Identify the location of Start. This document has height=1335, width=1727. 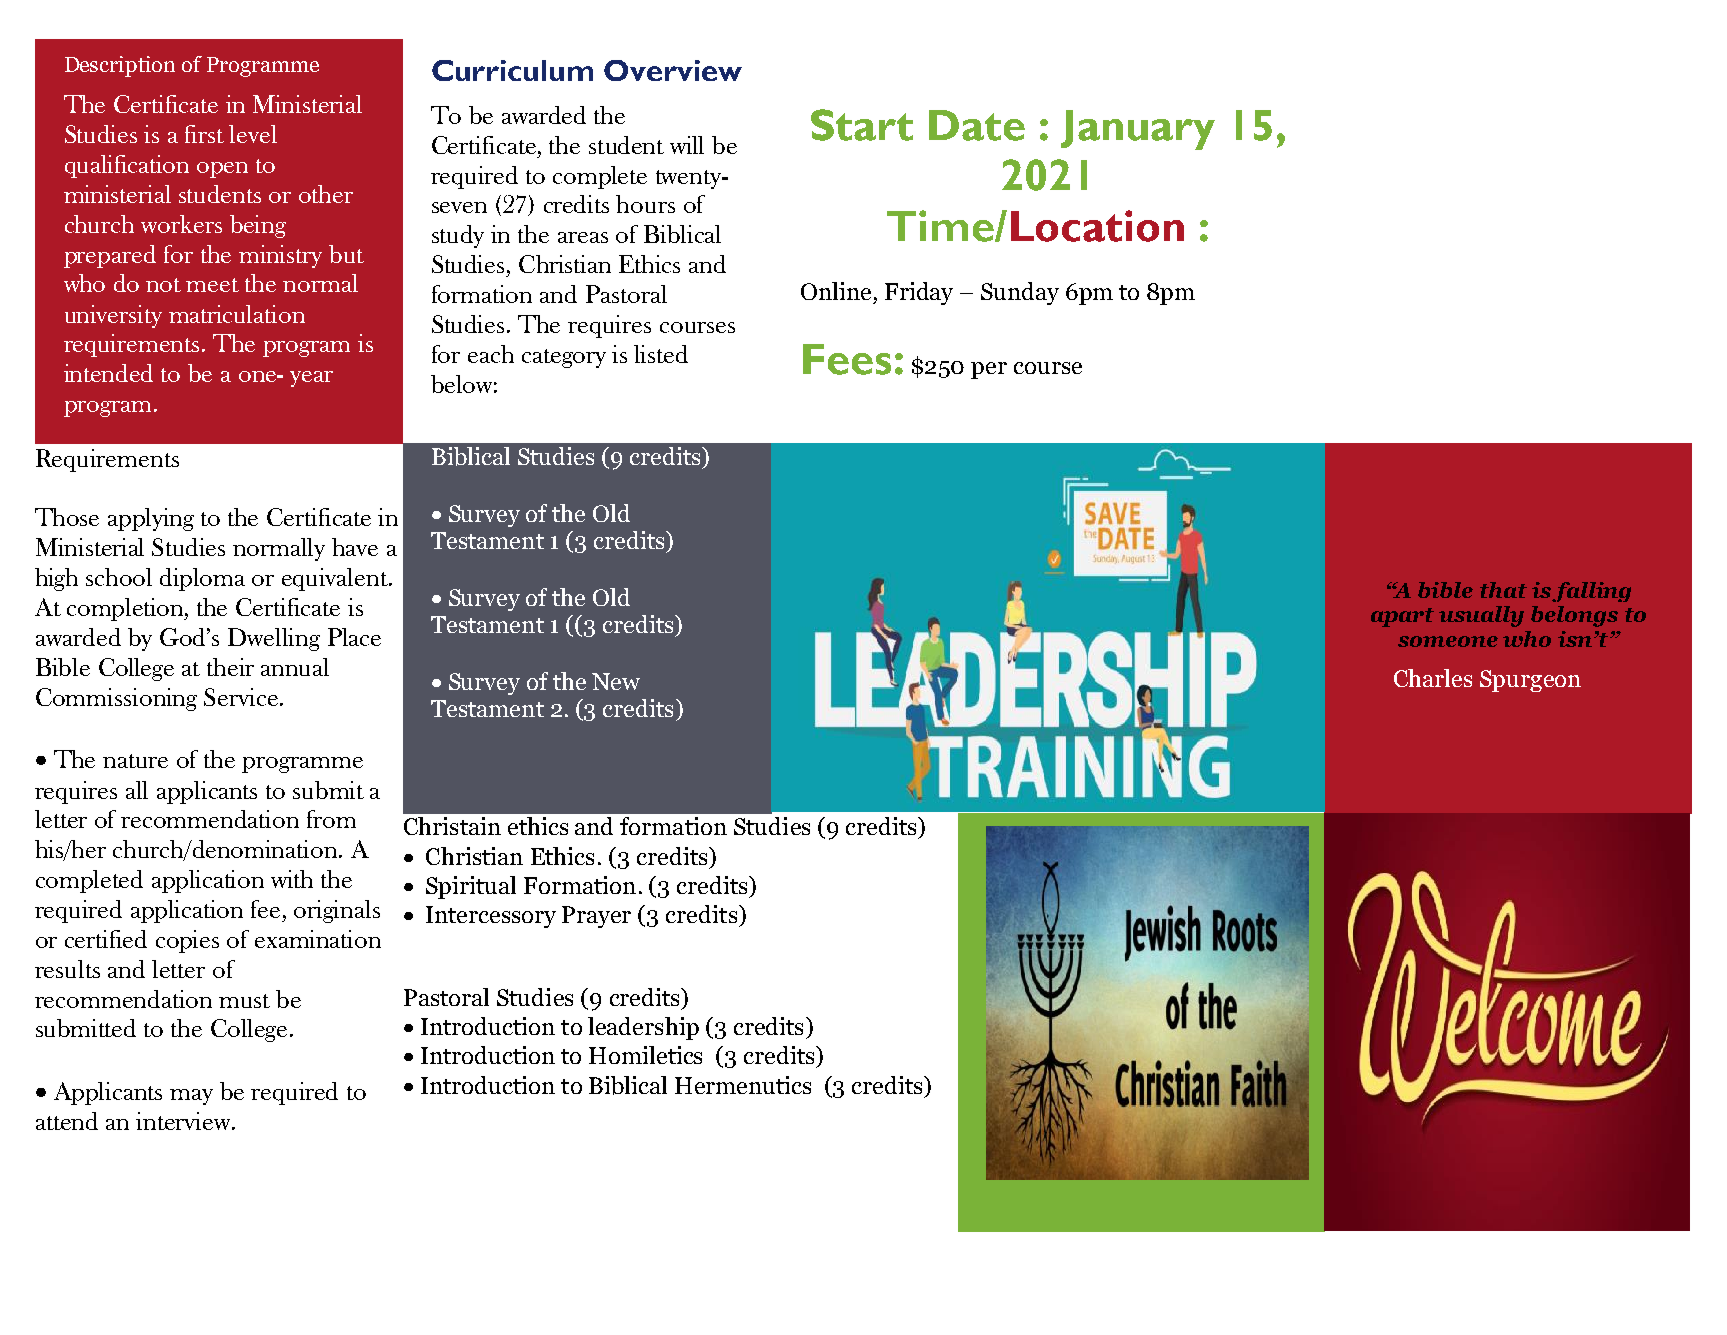
(862, 125).
